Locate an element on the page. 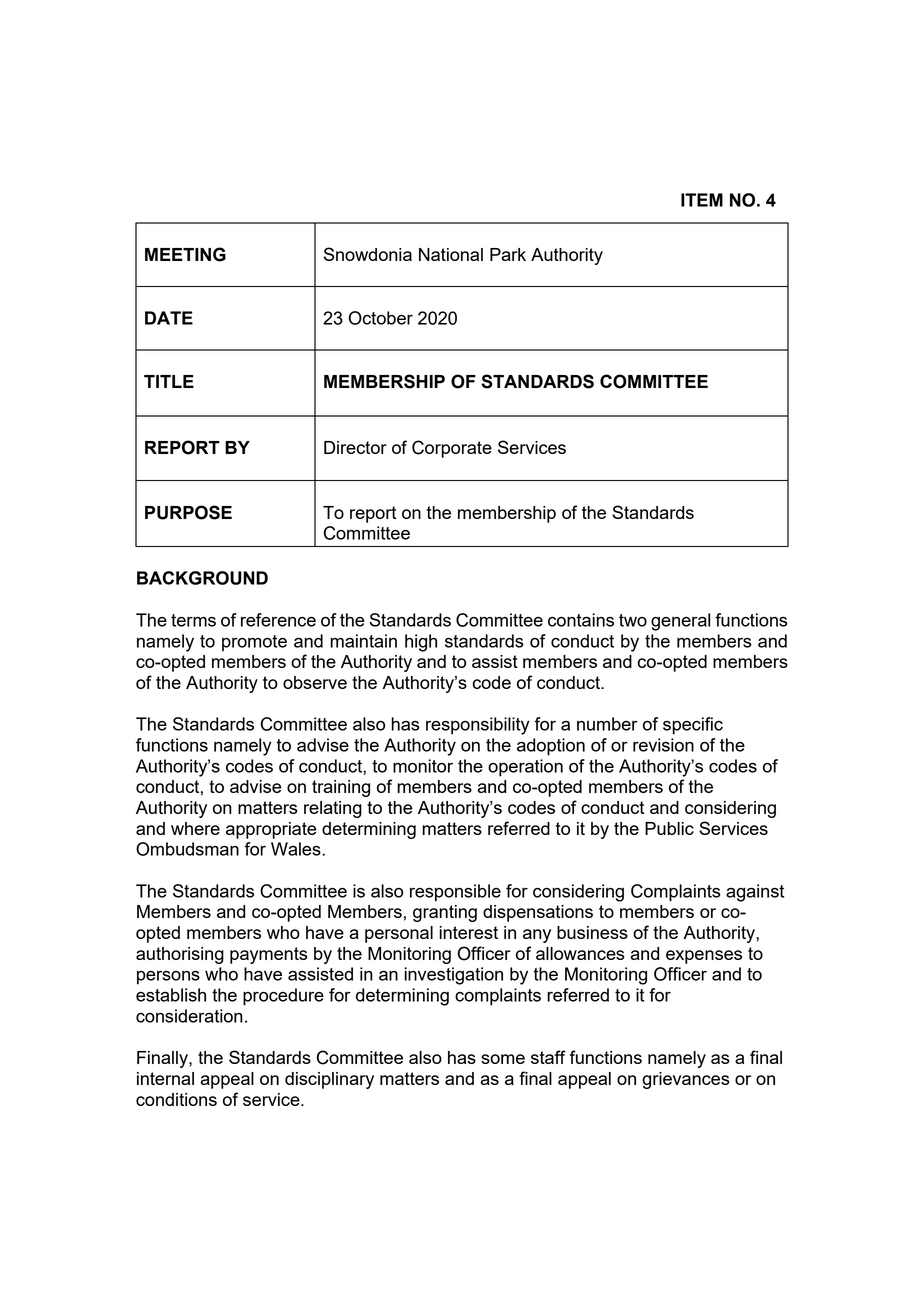 This image has width=924, height=1308. operation is located at coordinates (525, 768).
